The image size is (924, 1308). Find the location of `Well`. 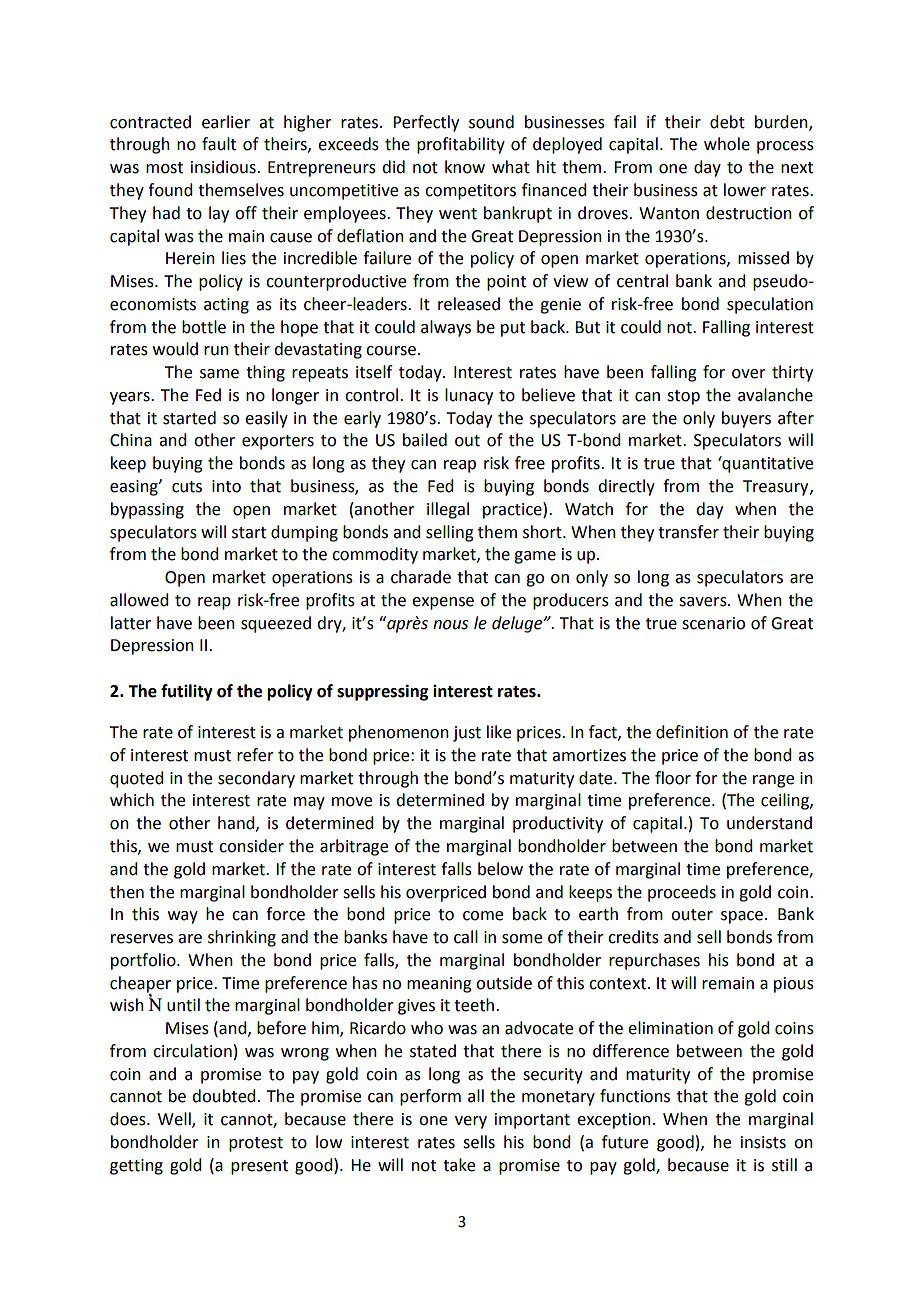

Well is located at coordinates (175, 1120).
